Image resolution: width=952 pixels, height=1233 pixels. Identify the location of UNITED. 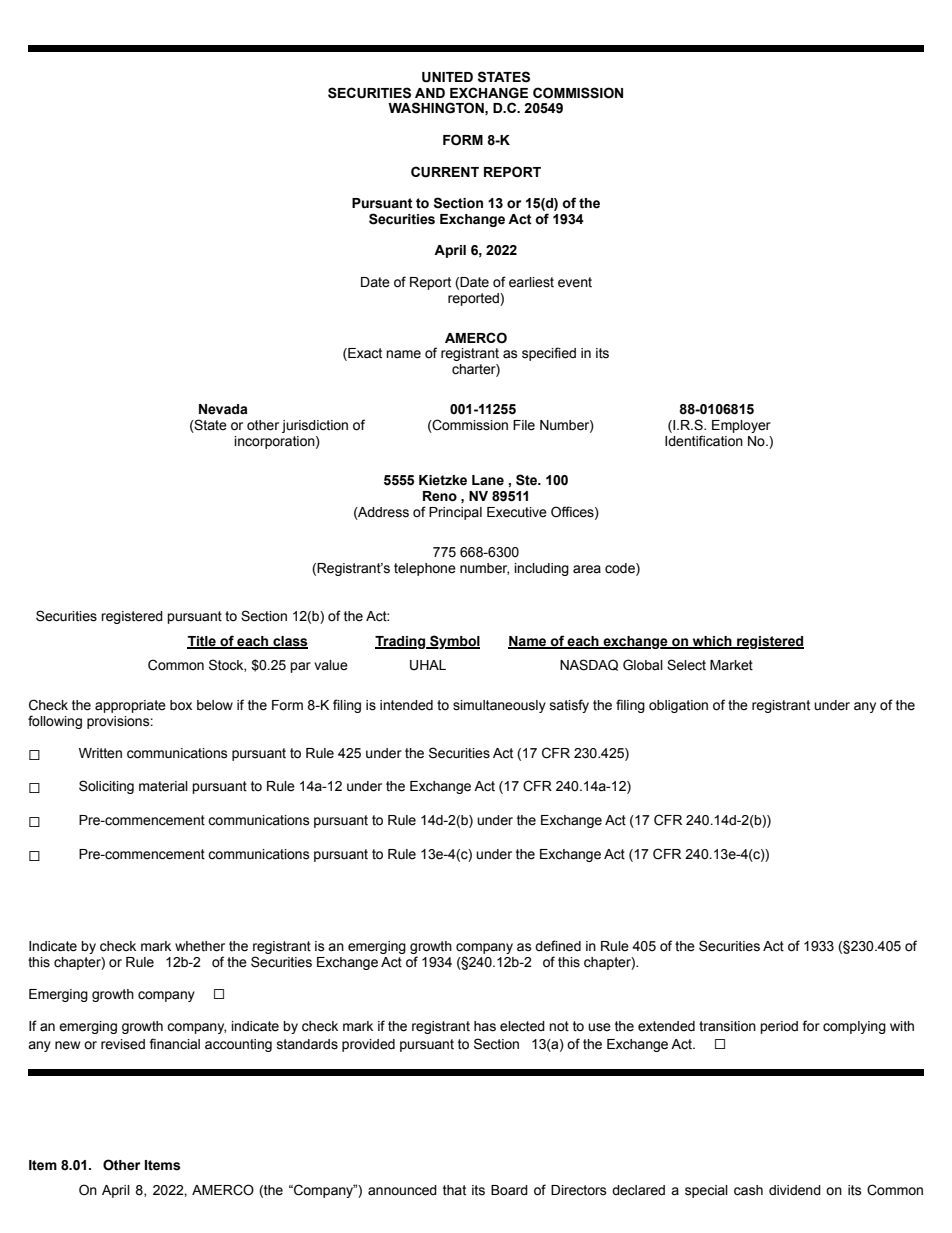
(447, 77).
